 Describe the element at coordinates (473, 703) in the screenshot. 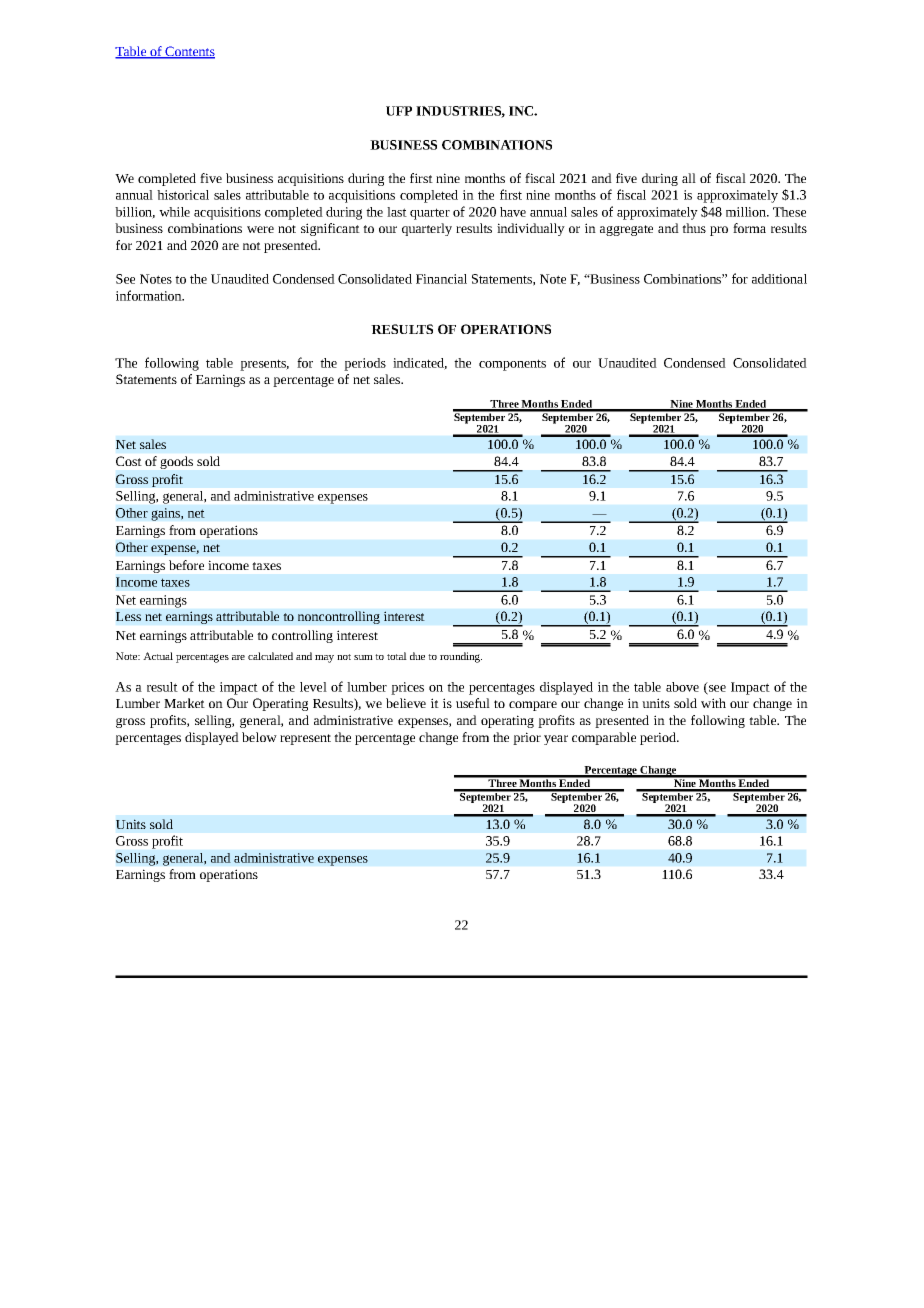

I see `useful` at that location.
